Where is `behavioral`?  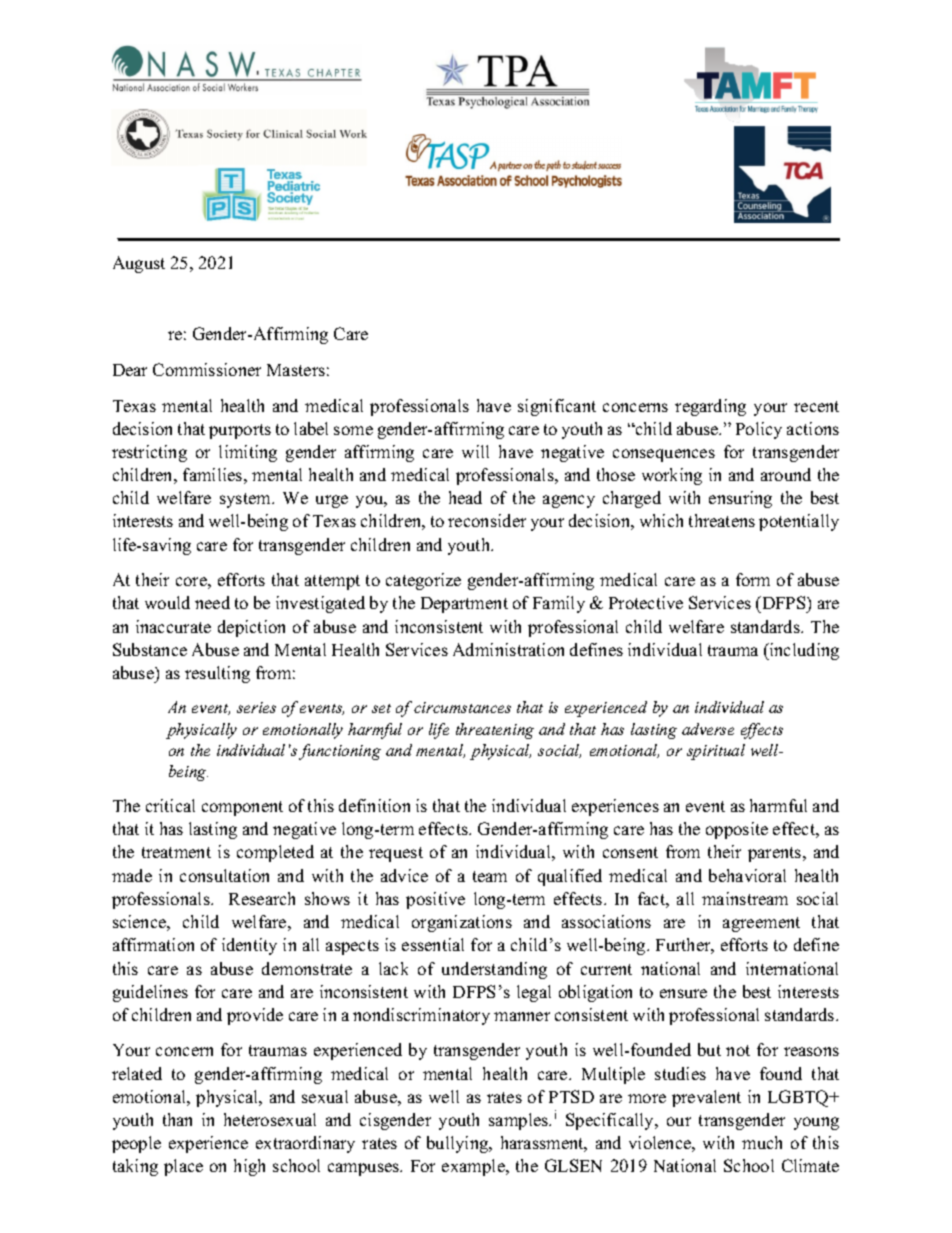
behavioral is located at coordinates (747, 875).
